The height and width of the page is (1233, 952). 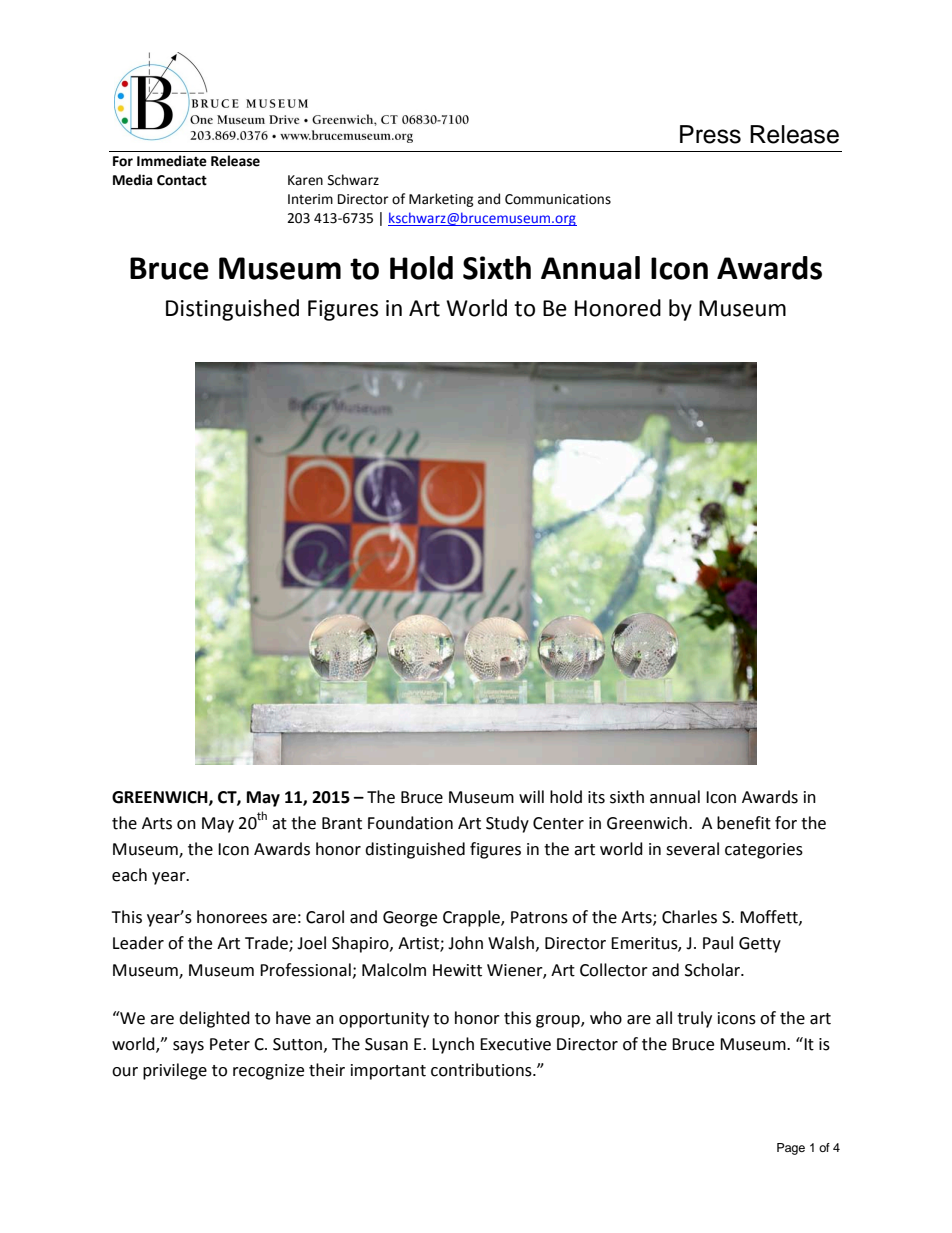 What do you see at coordinates (558, 199) in the page?
I see `Communications` at bounding box center [558, 199].
